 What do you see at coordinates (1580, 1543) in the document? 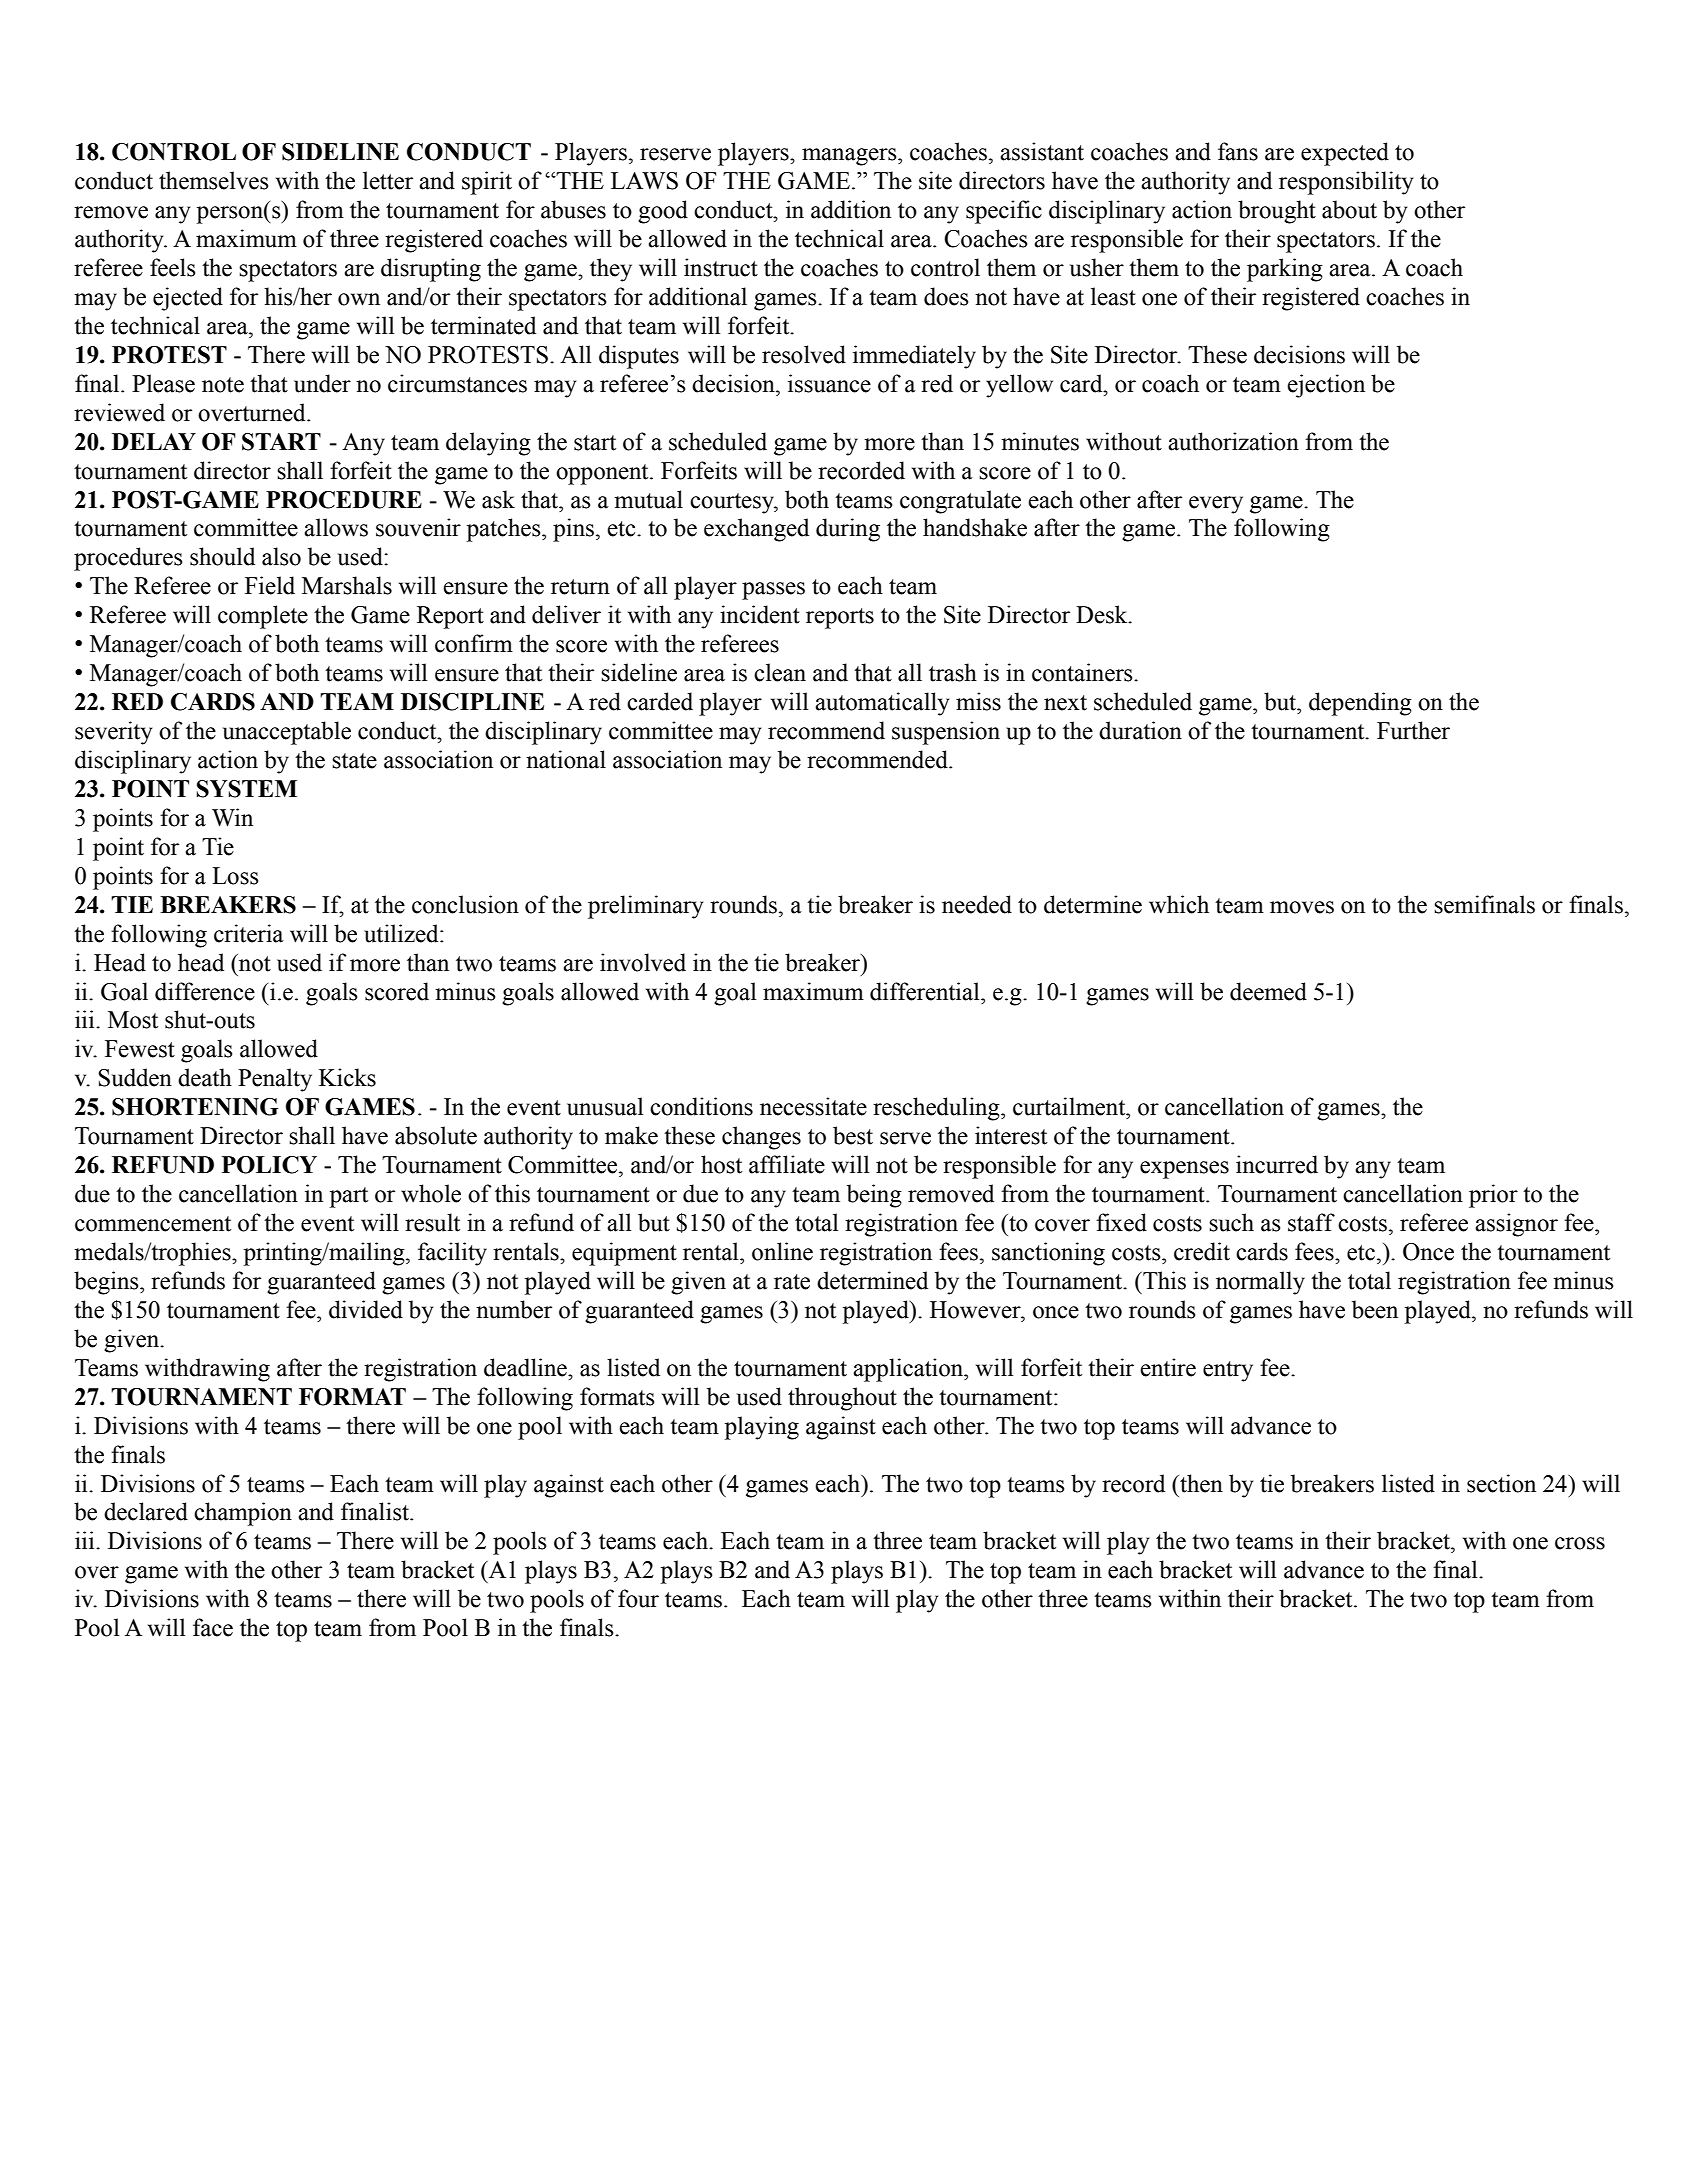
I see `cross` at bounding box center [1580, 1543].
